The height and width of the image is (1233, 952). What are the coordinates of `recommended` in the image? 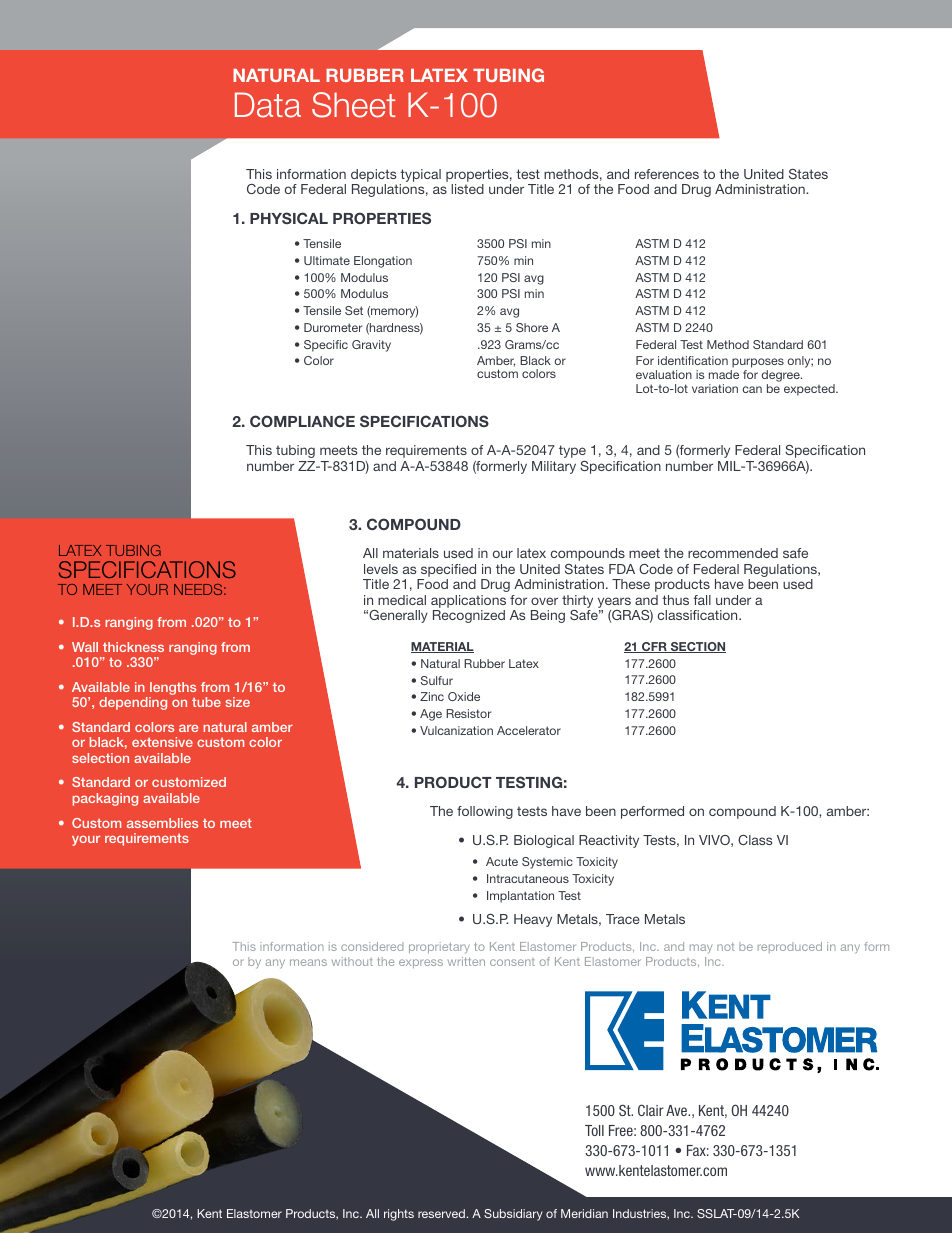 It's located at (733, 553).
